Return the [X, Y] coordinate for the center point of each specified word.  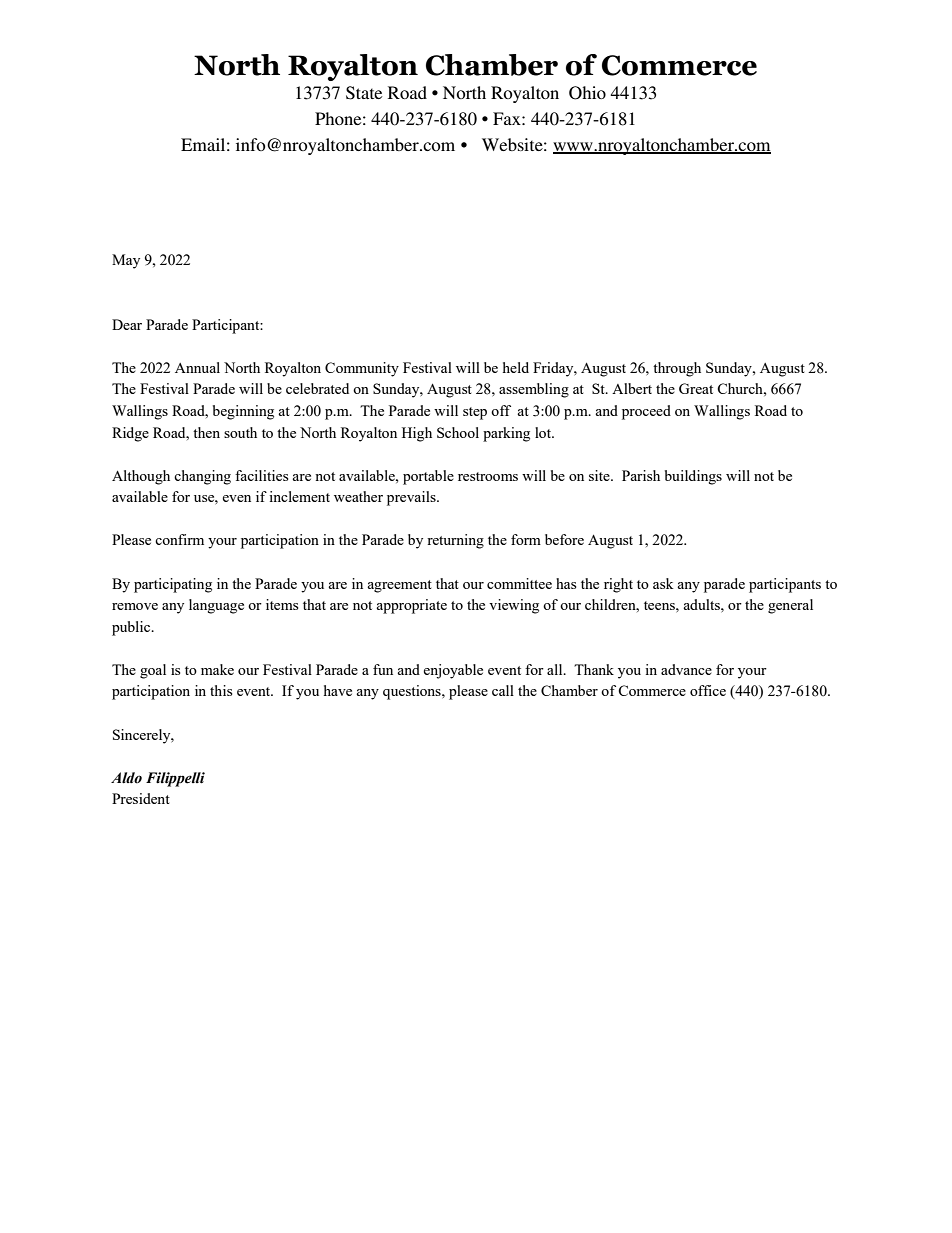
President [141, 798]
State [364, 93]
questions [413, 692]
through [677, 369]
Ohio [587, 93]
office [708, 690]
